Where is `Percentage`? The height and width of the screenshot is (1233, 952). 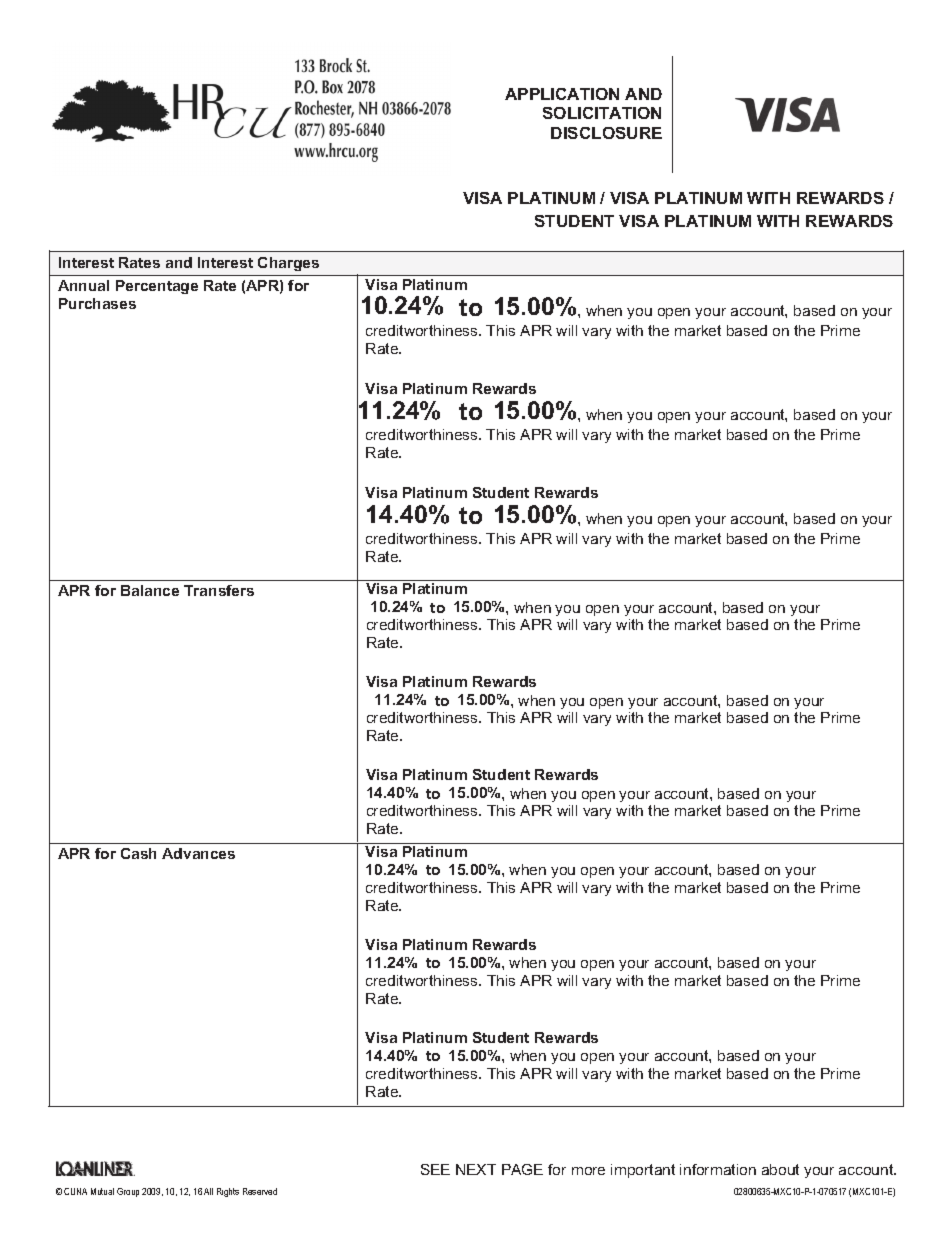 Percentage is located at coordinates (157, 287).
